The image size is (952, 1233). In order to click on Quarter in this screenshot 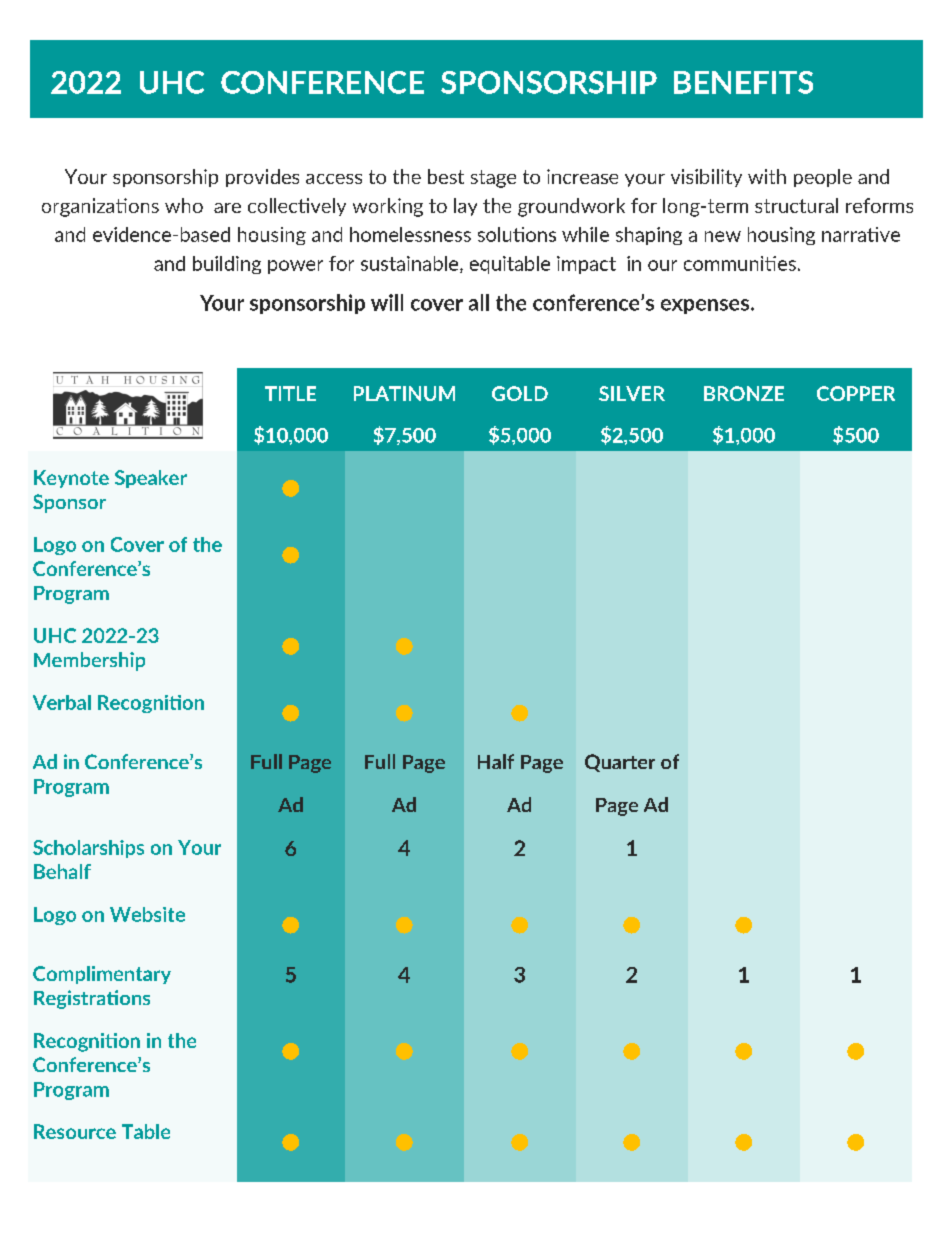, I will do `click(620, 763)`.
